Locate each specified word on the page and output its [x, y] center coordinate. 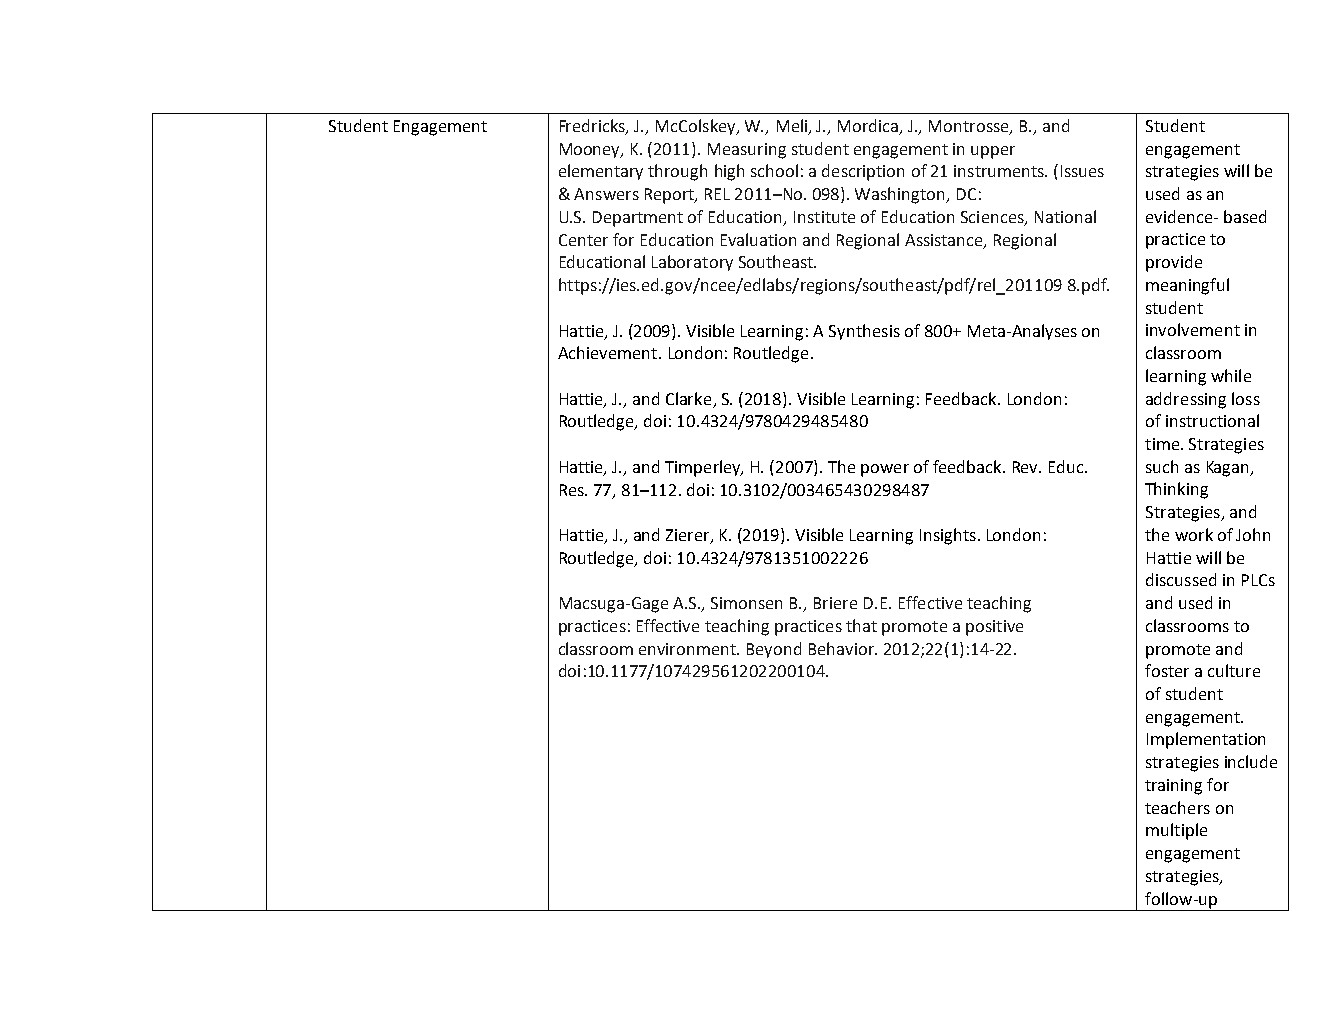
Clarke [688, 398]
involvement [1193, 329]
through [677, 172]
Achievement [607, 352]
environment [688, 649]
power [885, 470]
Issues [1082, 171]
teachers [1177, 807]
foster [1167, 670]
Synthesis [864, 332]
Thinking [1176, 490]
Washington [901, 195]
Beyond [774, 650]
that [861, 625]
